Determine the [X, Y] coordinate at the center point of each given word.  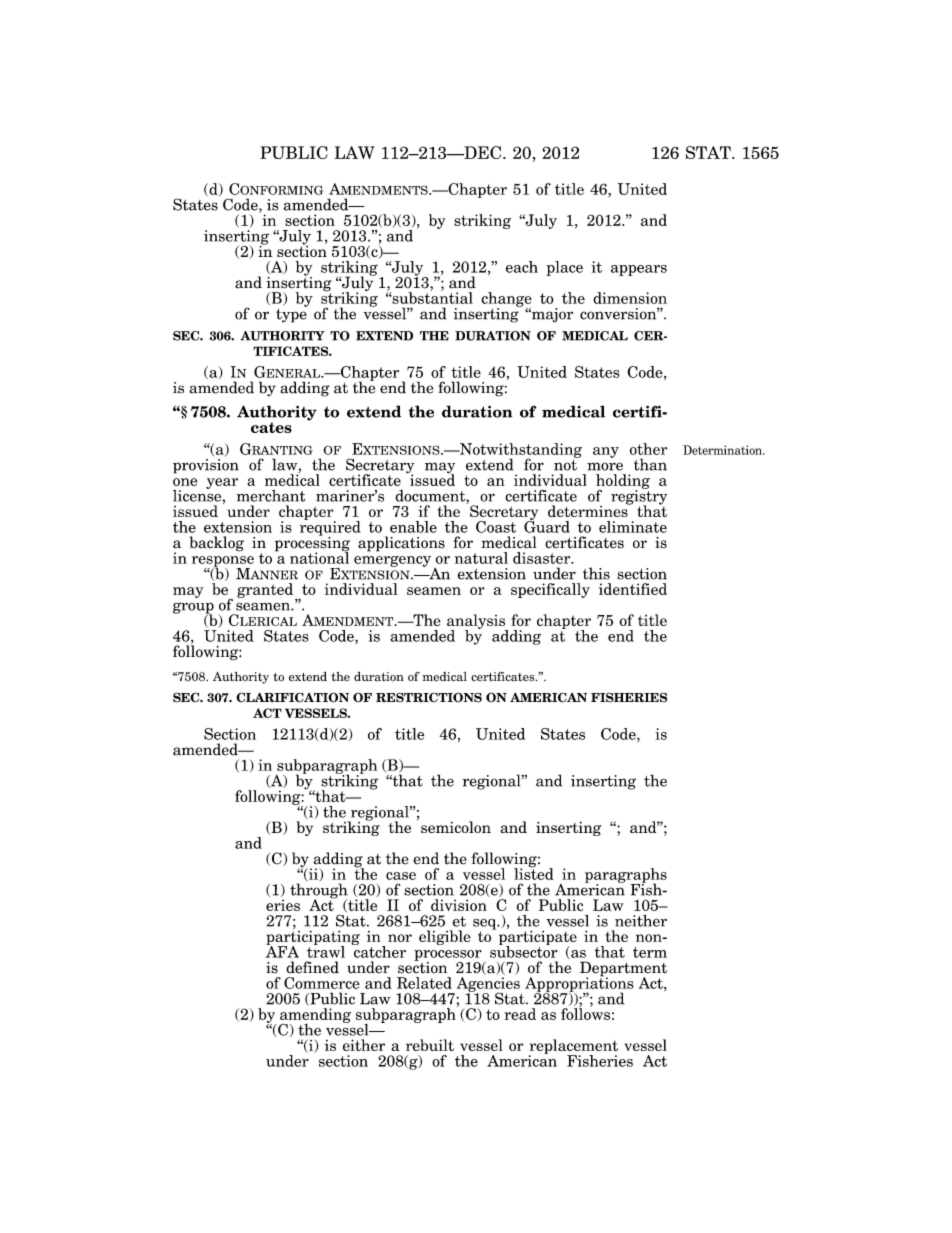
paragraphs [626, 876]
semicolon [456, 827]
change [506, 300]
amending [315, 1016]
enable [413, 527]
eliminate [633, 527]
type [291, 314]
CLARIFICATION [292, 697]
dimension [630, 298]
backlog [217, 544]
